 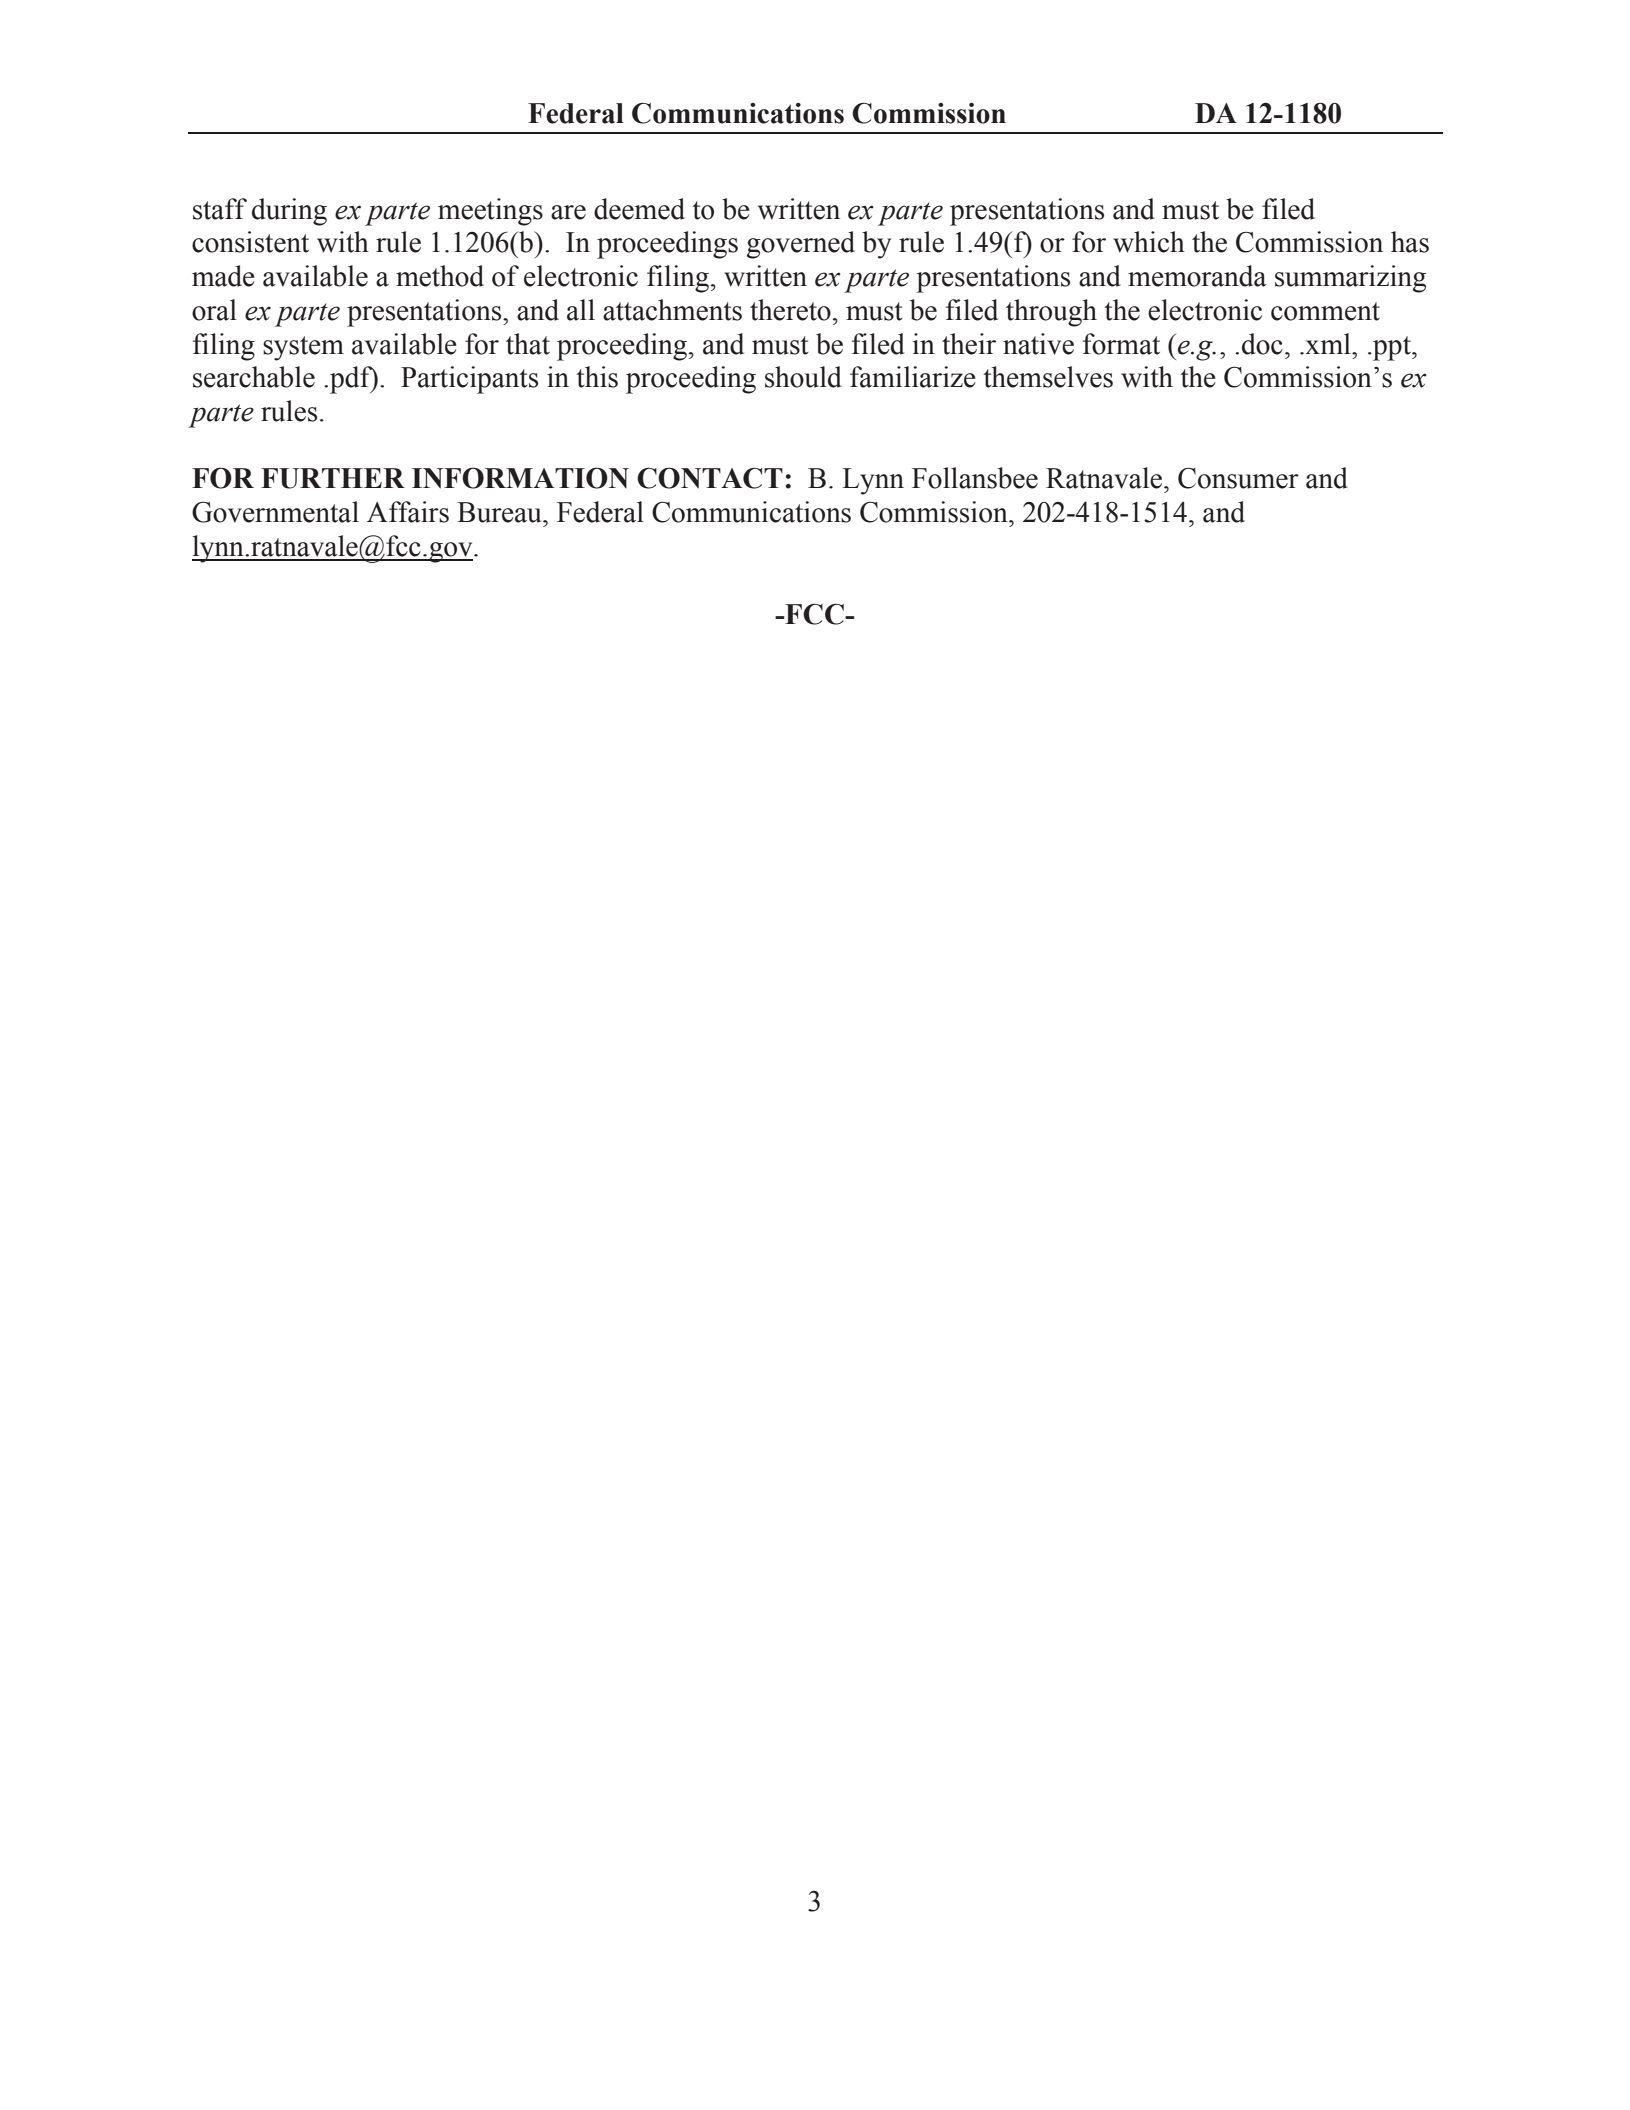 I want to click on which, so click(x=1149, y=242).
